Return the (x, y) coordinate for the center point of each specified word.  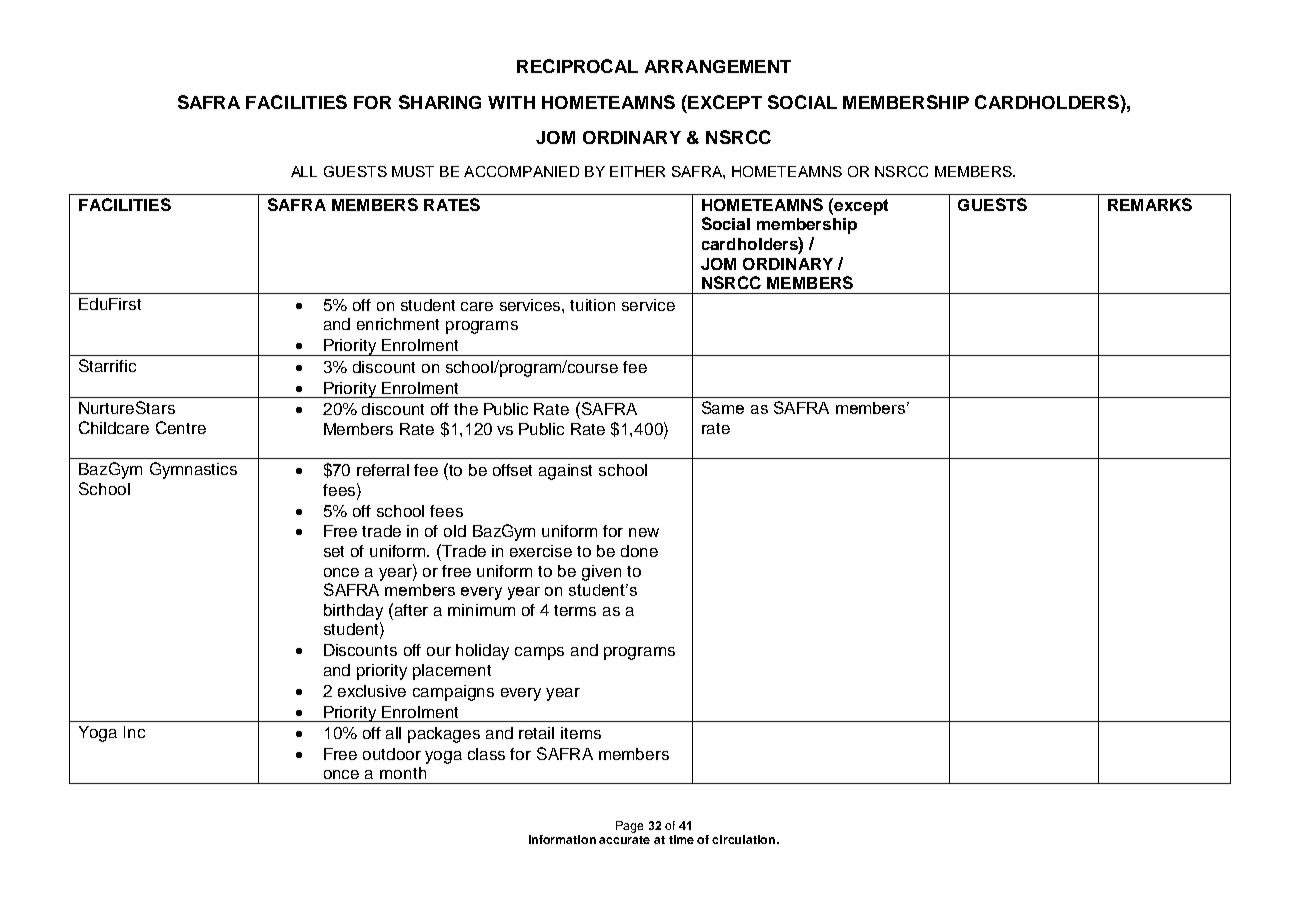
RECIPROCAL (577, 66)
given (601, 573)
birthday (353, 612)
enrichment (398, 324)
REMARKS (1150, 204)
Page (629, 827)
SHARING (440, 102)
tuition (592, 305)
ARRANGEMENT (718, 66)
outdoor (392, 754)
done (639, 551)
